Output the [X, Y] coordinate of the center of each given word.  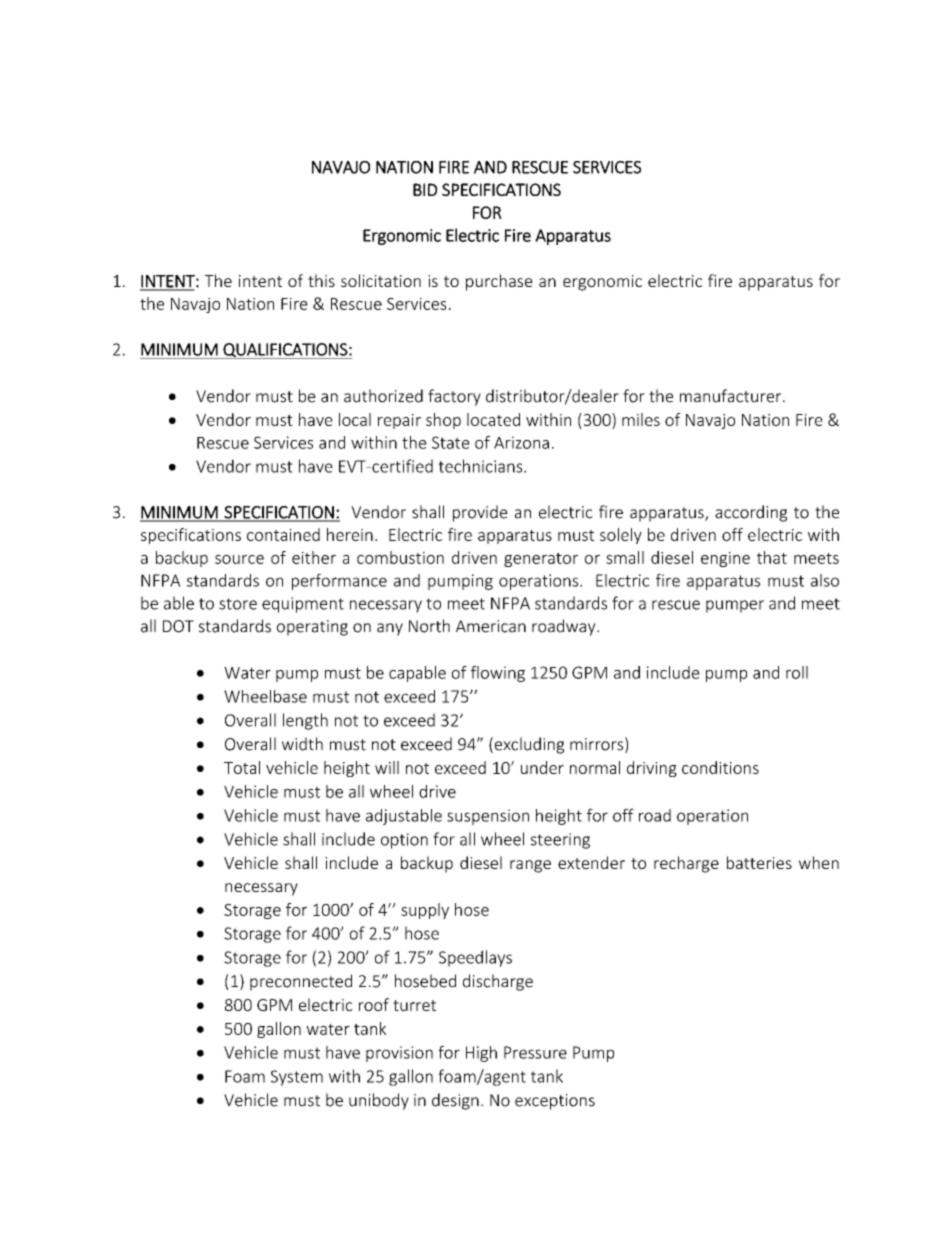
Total [242, 767]
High [481, 1054]
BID [425, 189]
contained [283, 534]
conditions [720, 767]
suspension [488, 817]
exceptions [555, 1102]
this [321, 280]
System [297, 1078]
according [751, 513]
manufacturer [732, 396]
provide [480, 513]
